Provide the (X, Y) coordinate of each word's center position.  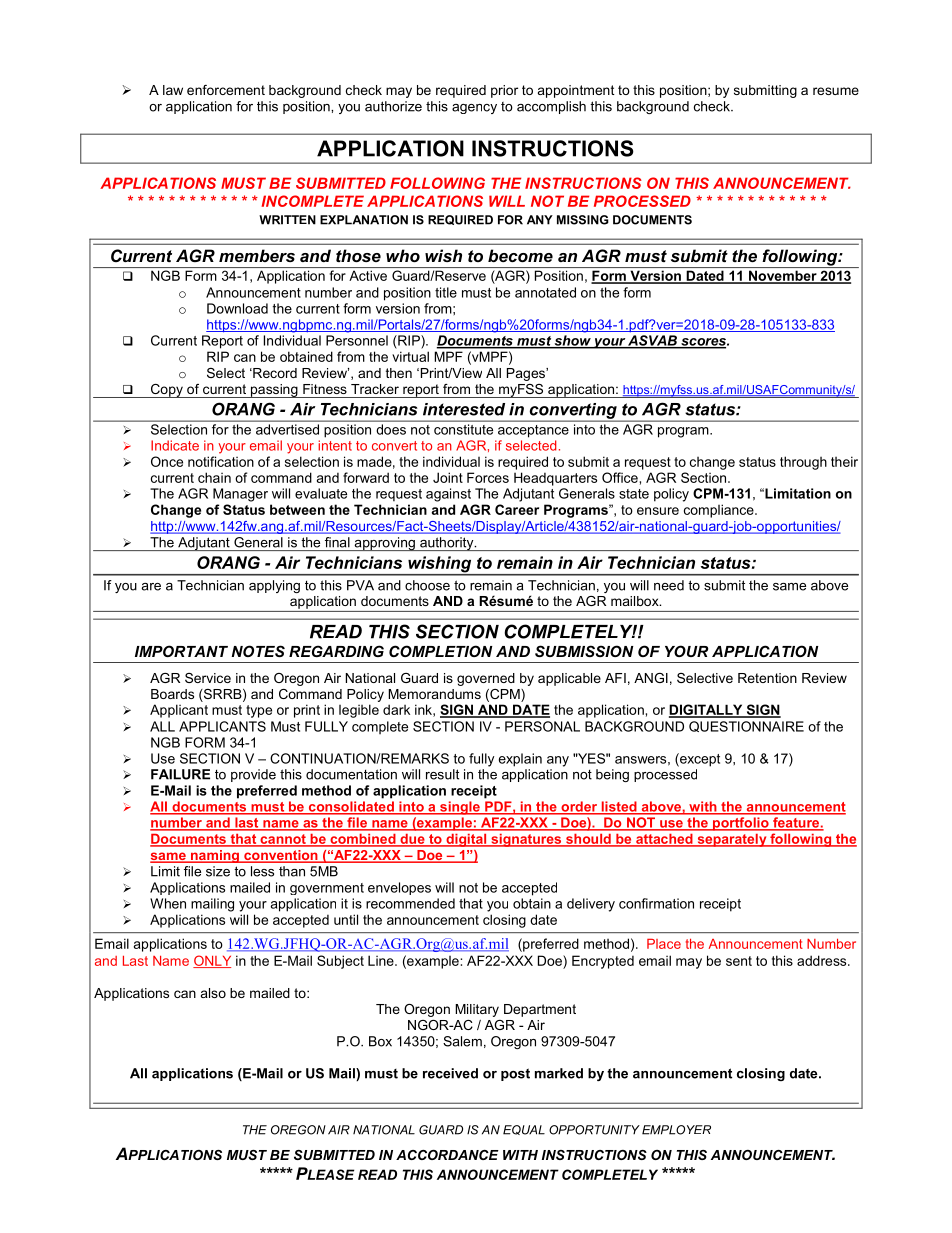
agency (474, 109)
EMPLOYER (676, 1130)
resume (836, 91)
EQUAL (524, 1130)
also (213, 993)
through (803, 463)
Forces (488, 477)
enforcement (226, 90)
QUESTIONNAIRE (746, 726)
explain (520, 760)
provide (253, 775)
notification (221, 461)
